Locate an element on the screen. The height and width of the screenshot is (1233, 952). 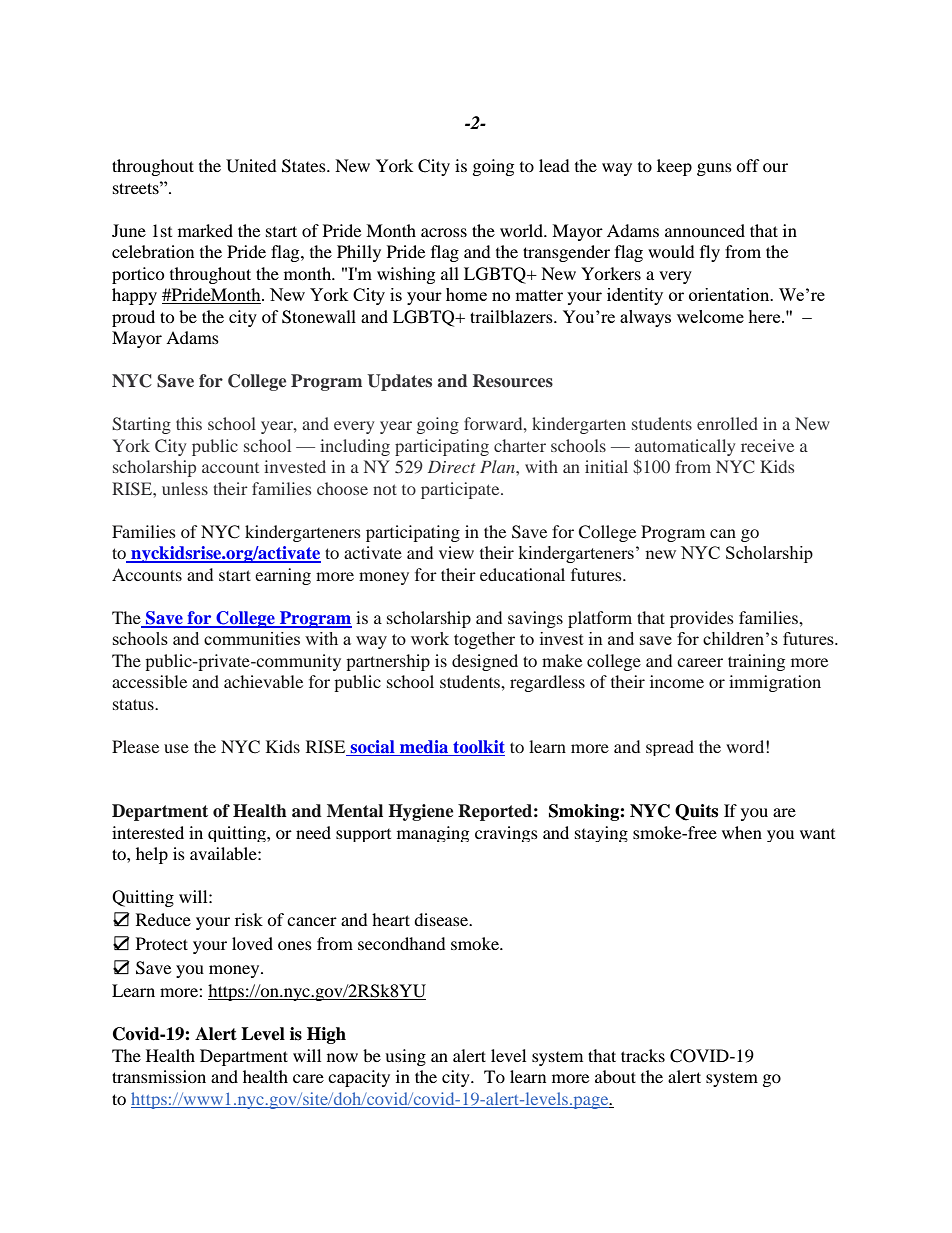
United is located at coordinates (251, 166).
